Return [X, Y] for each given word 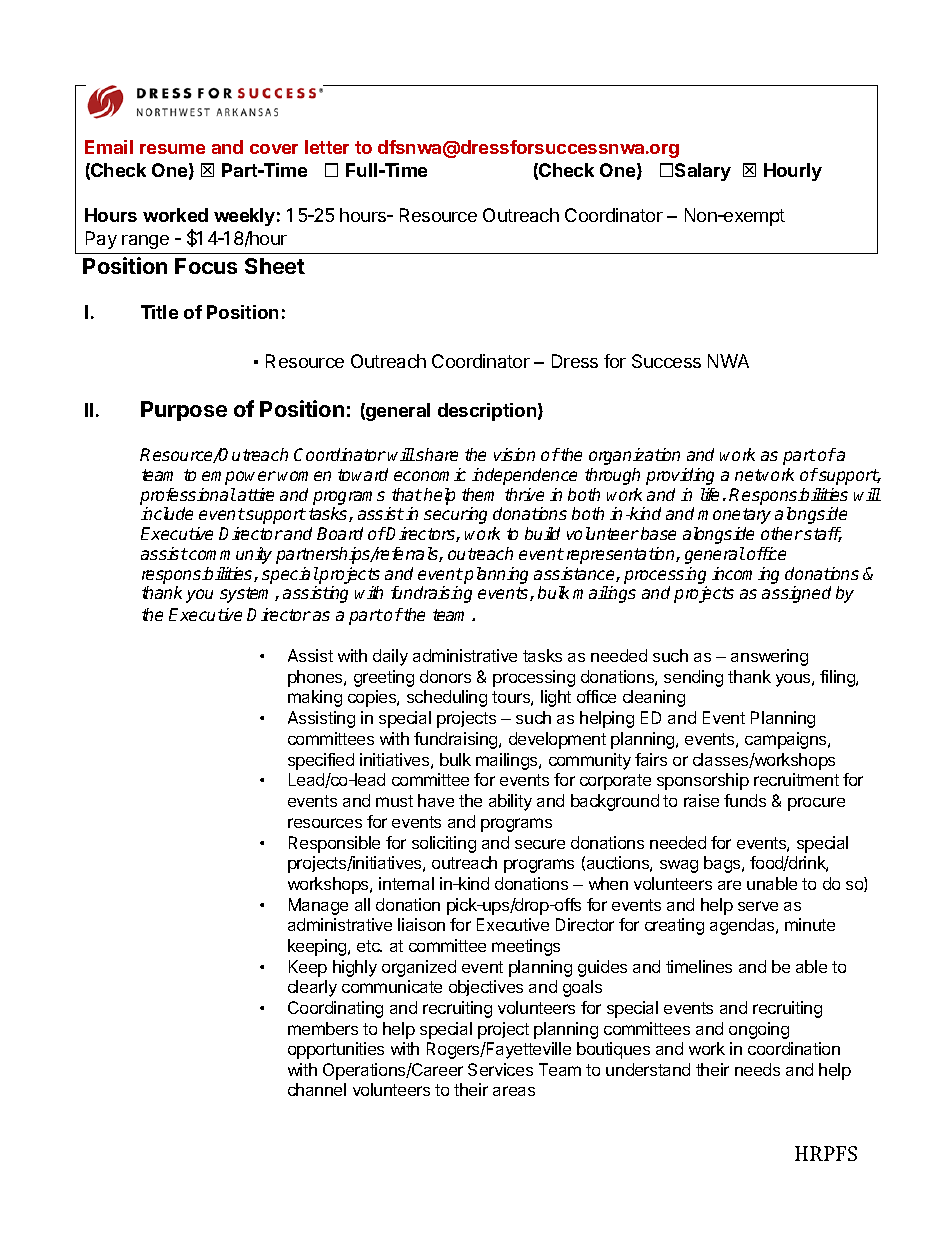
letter [327, 147]
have [436, 800]
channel [317, 1089]
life [710, 494]
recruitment [796, 779]
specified [321, 761]
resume [172, 149]
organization [634, 456]
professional [188, 496]
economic [430, 474]
